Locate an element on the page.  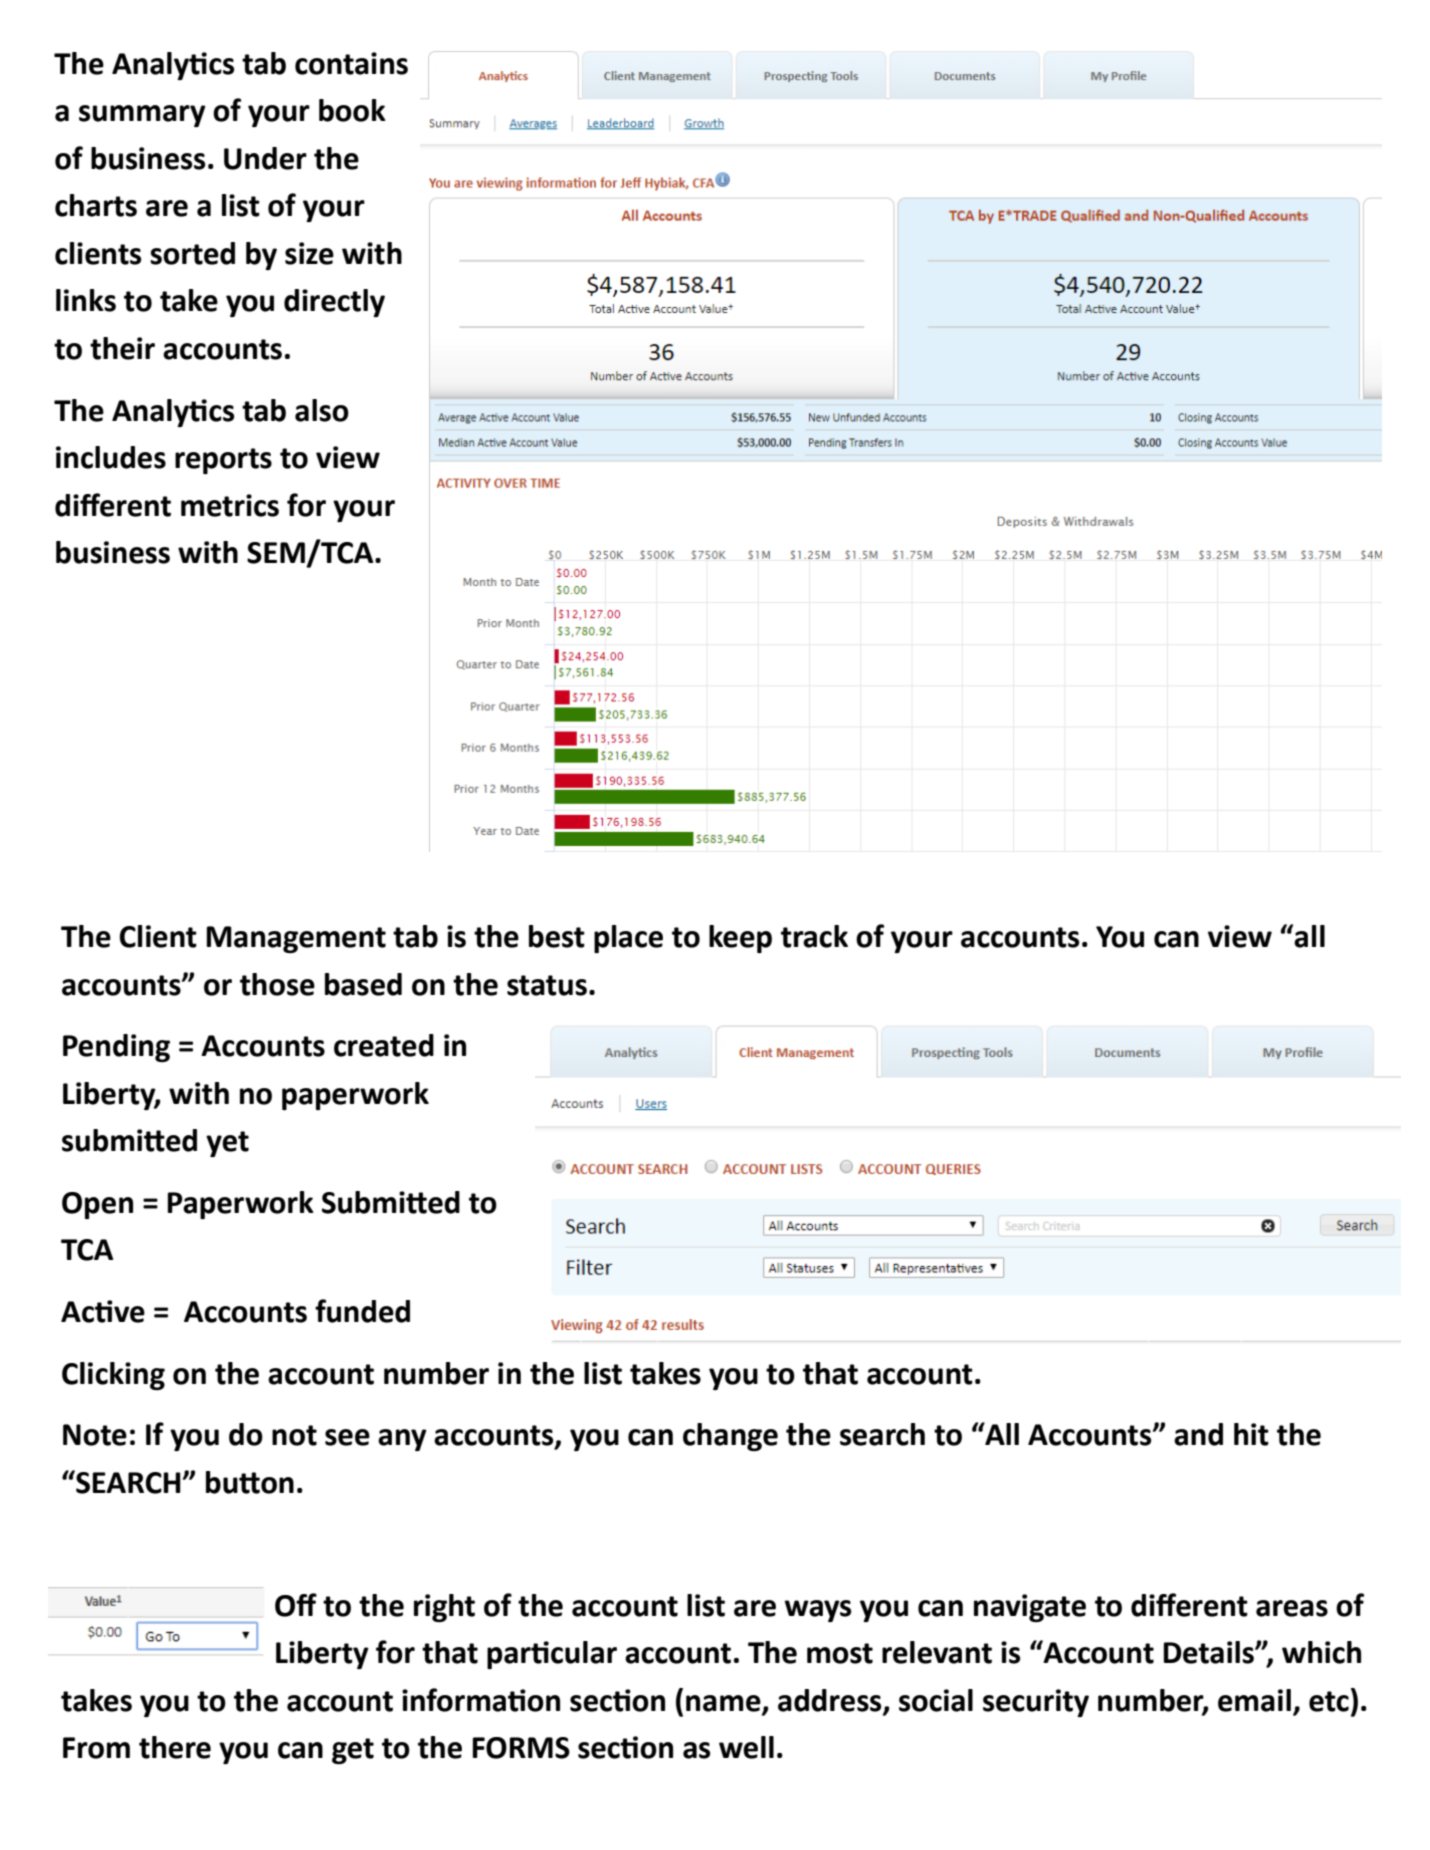
Under is located at coordinates (265, 158).
